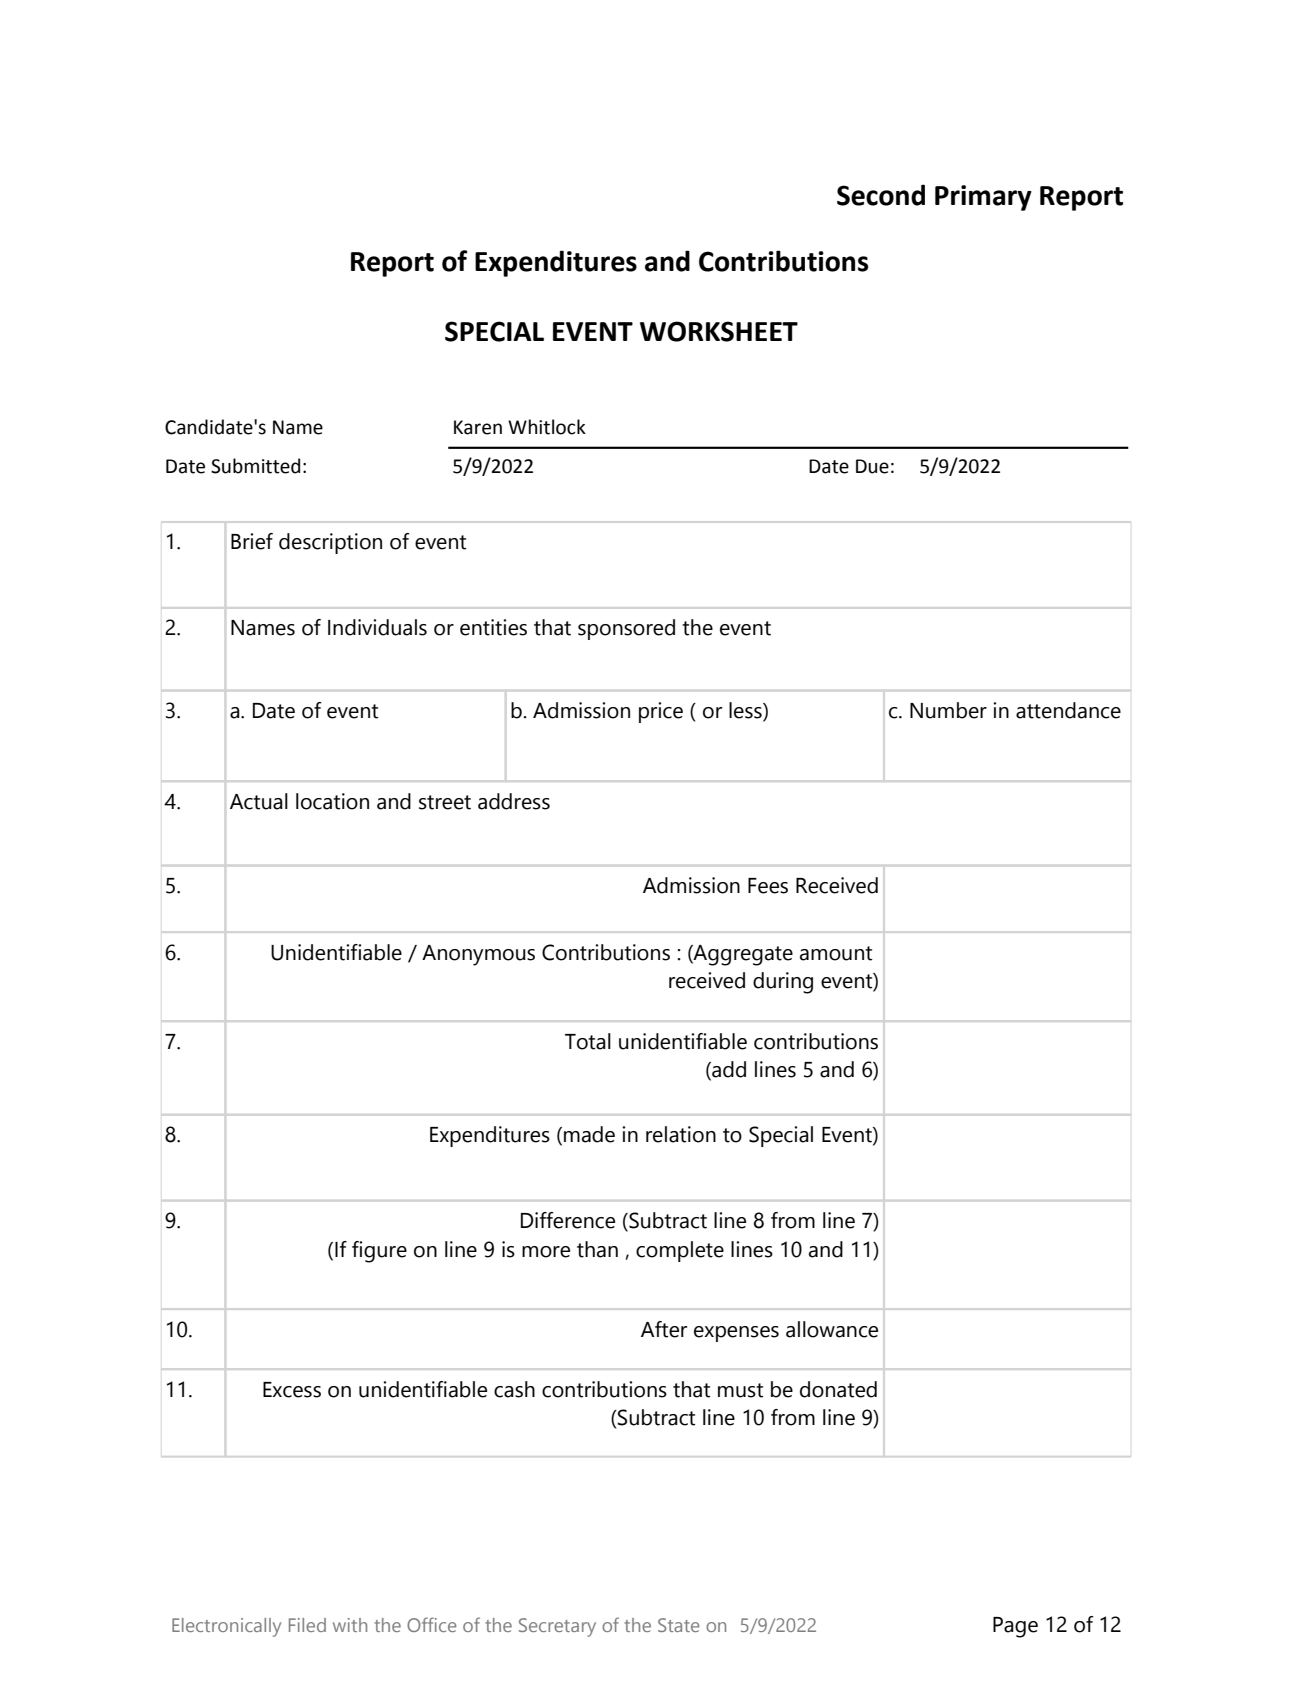  What do you see at coordinates (678, 1625) in the screenshot?
I see `State` at bounding box center [678, 1625].
